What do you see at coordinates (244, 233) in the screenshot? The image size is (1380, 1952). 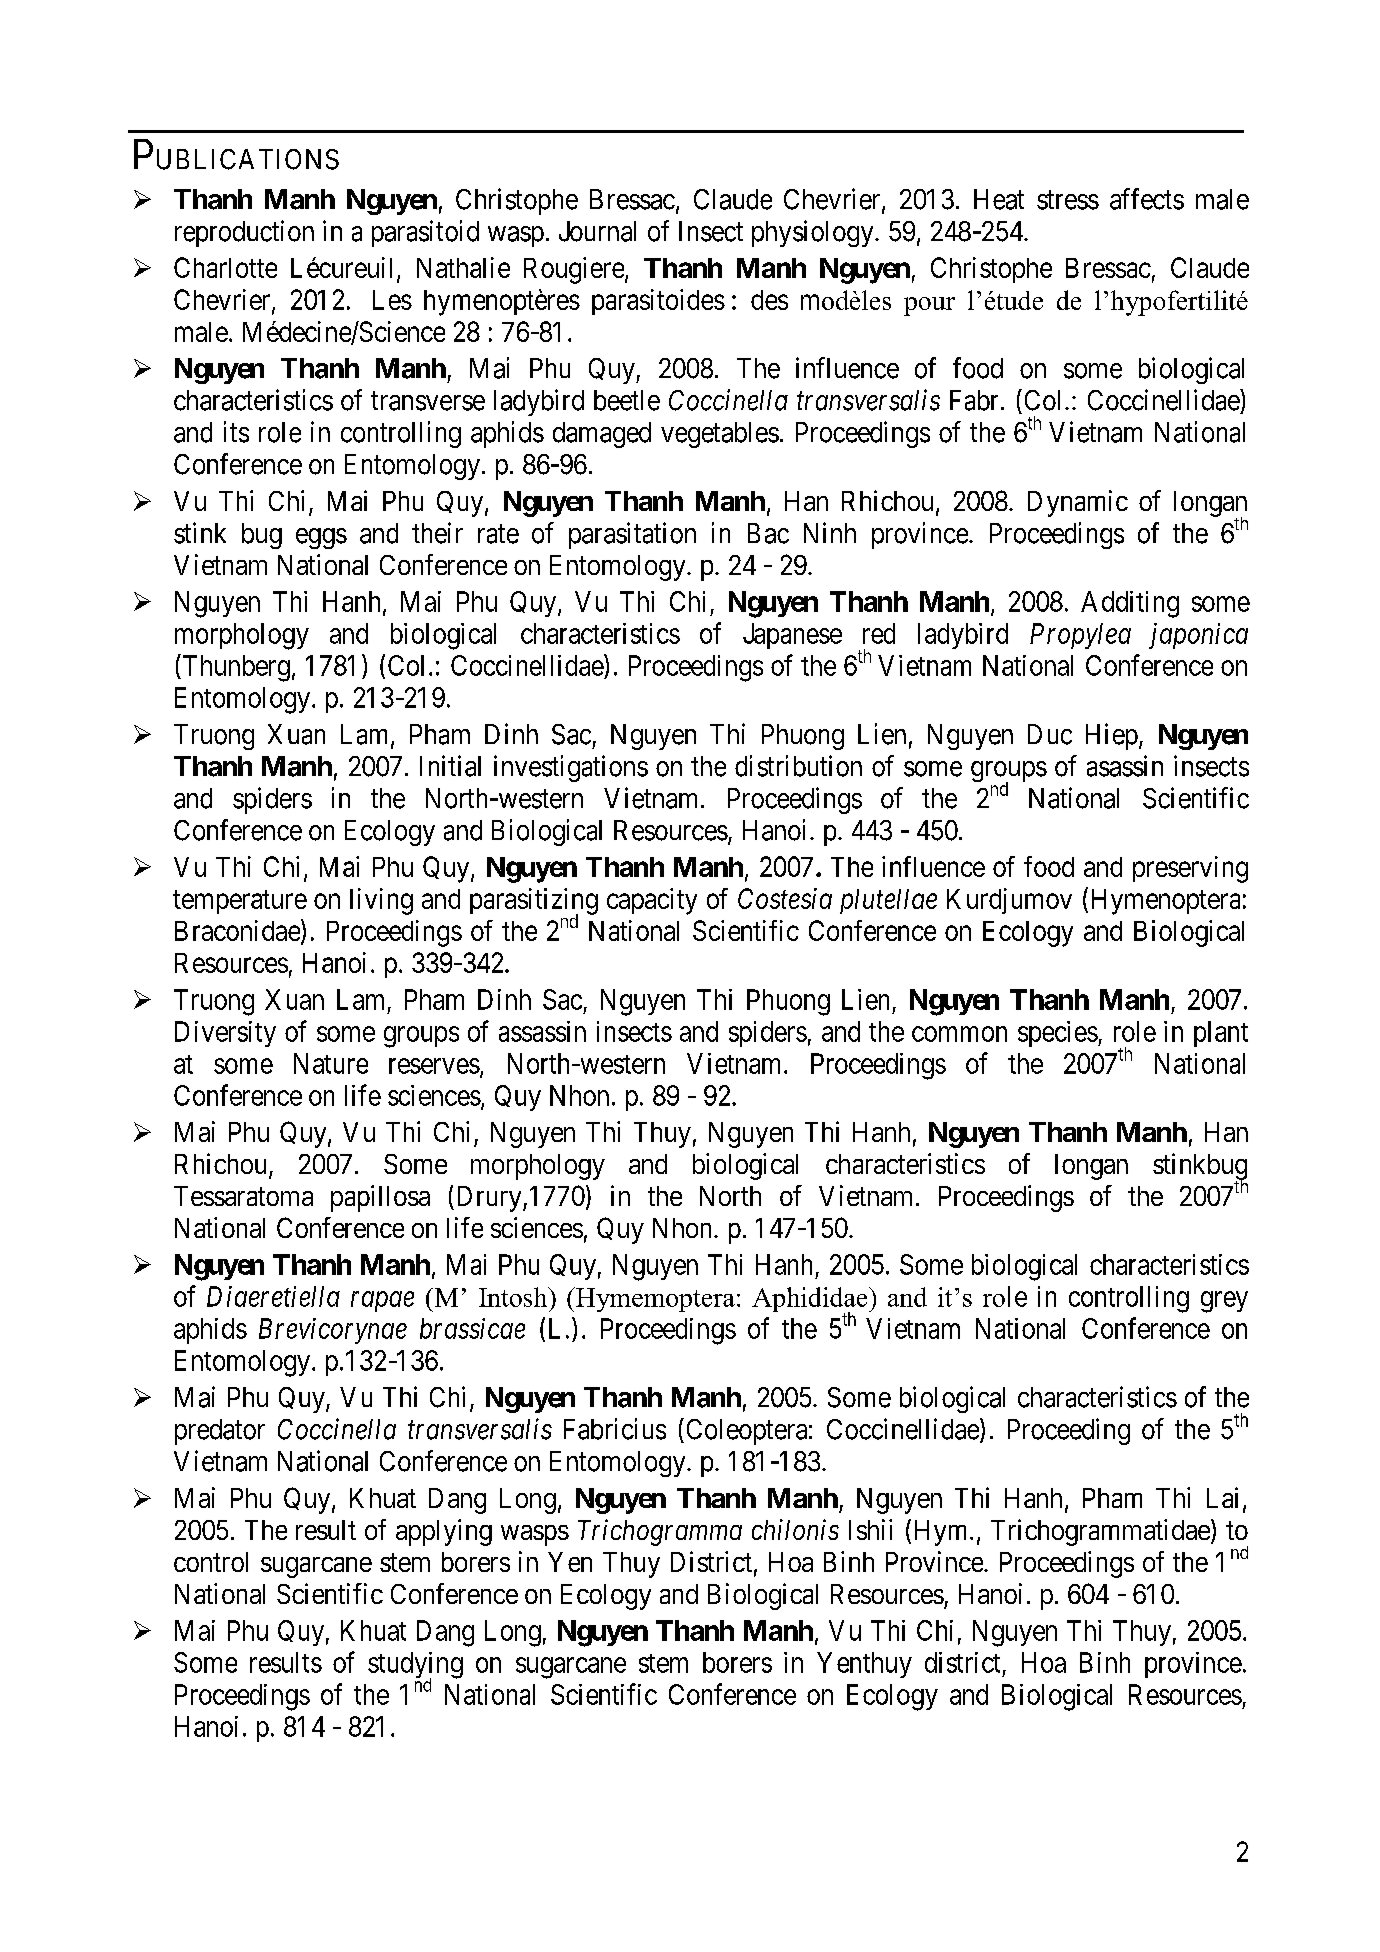 I see `reproduction` at bounding box center [244, 233].
